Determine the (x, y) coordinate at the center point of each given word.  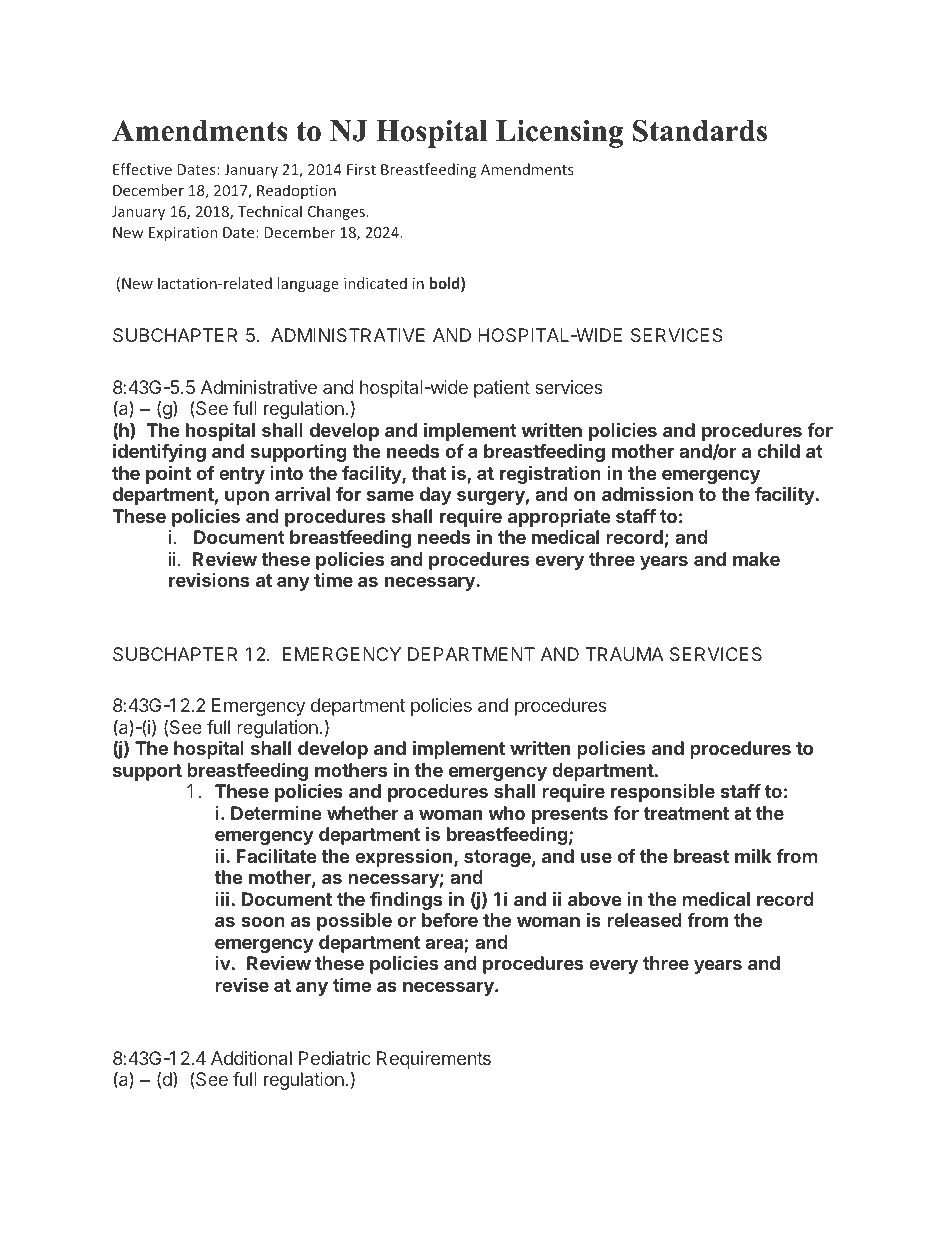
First (361, 169)
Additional (251, 1058)
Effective (142, 169)
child (778, 451)
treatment (686, 813)
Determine (276, 813)
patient (502, 389)
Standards (700, 131)
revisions (209, 580)
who (506, 813)
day (436, 496)
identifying (159, 453)
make (756, 559)
